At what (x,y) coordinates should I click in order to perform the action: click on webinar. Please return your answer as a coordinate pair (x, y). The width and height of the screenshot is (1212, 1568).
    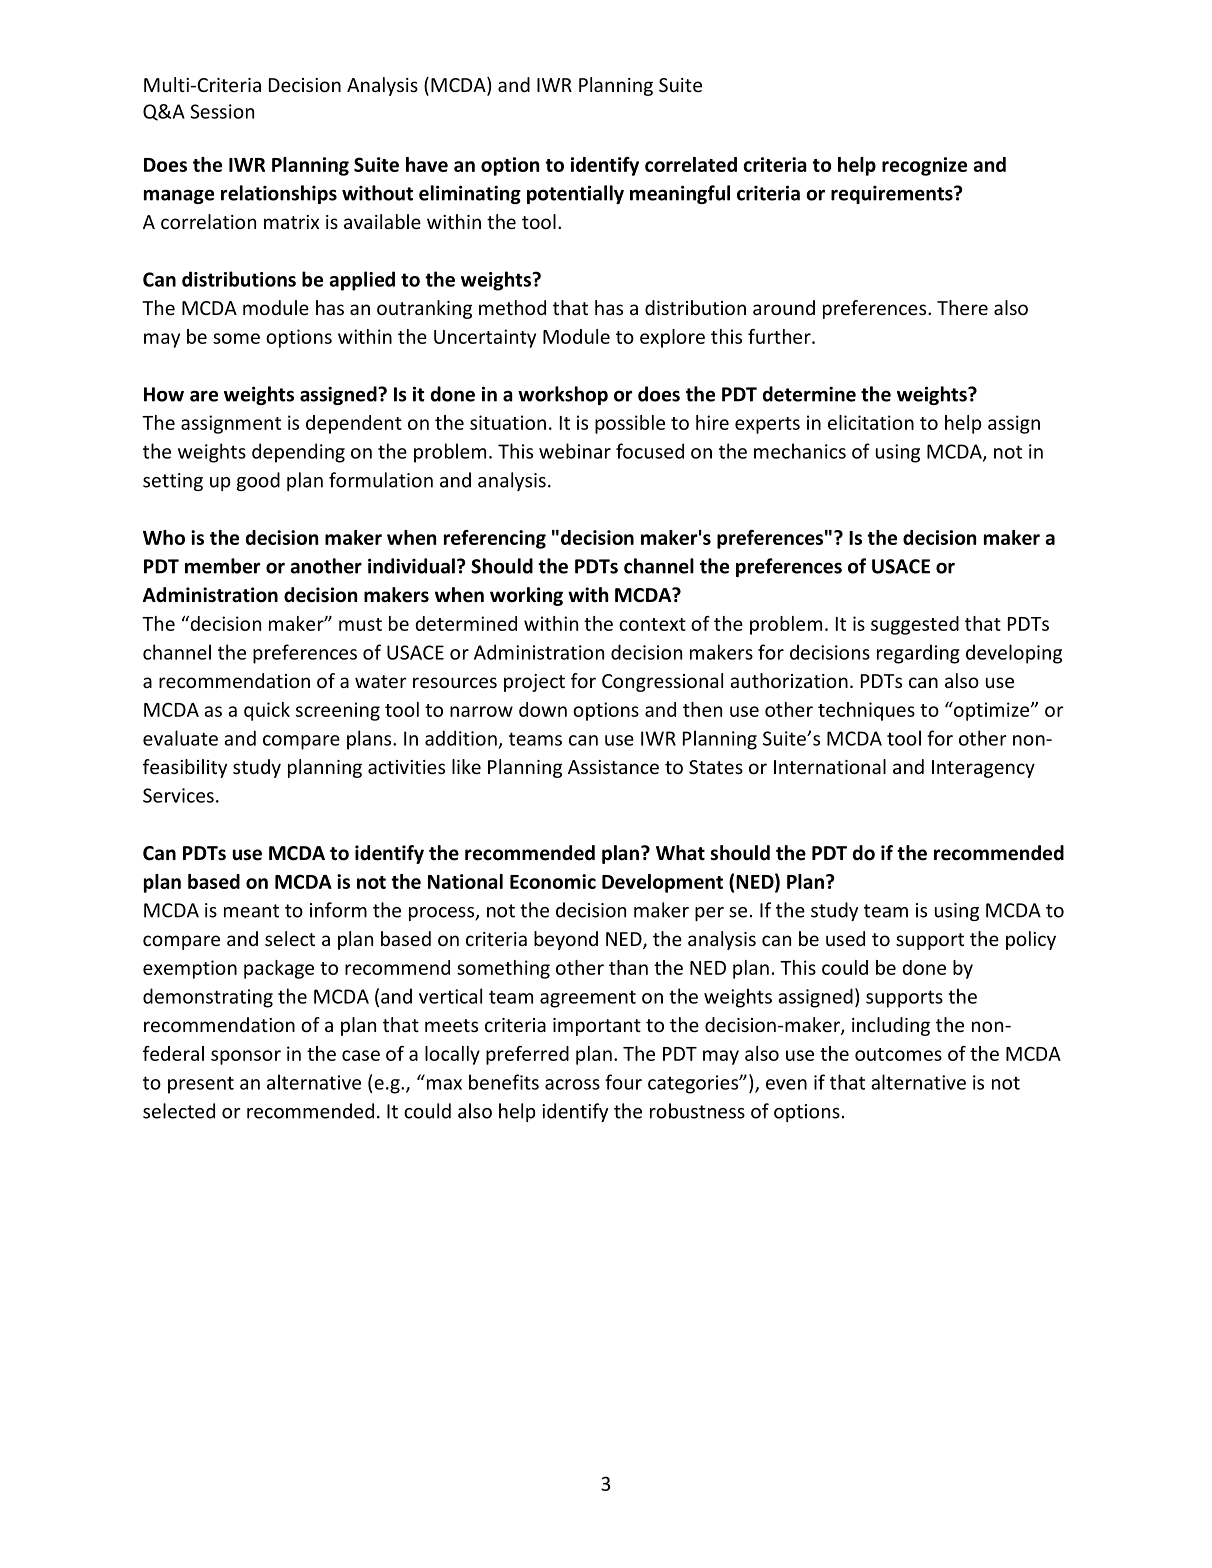
    Looking at the image, I should click on (575, 451).
